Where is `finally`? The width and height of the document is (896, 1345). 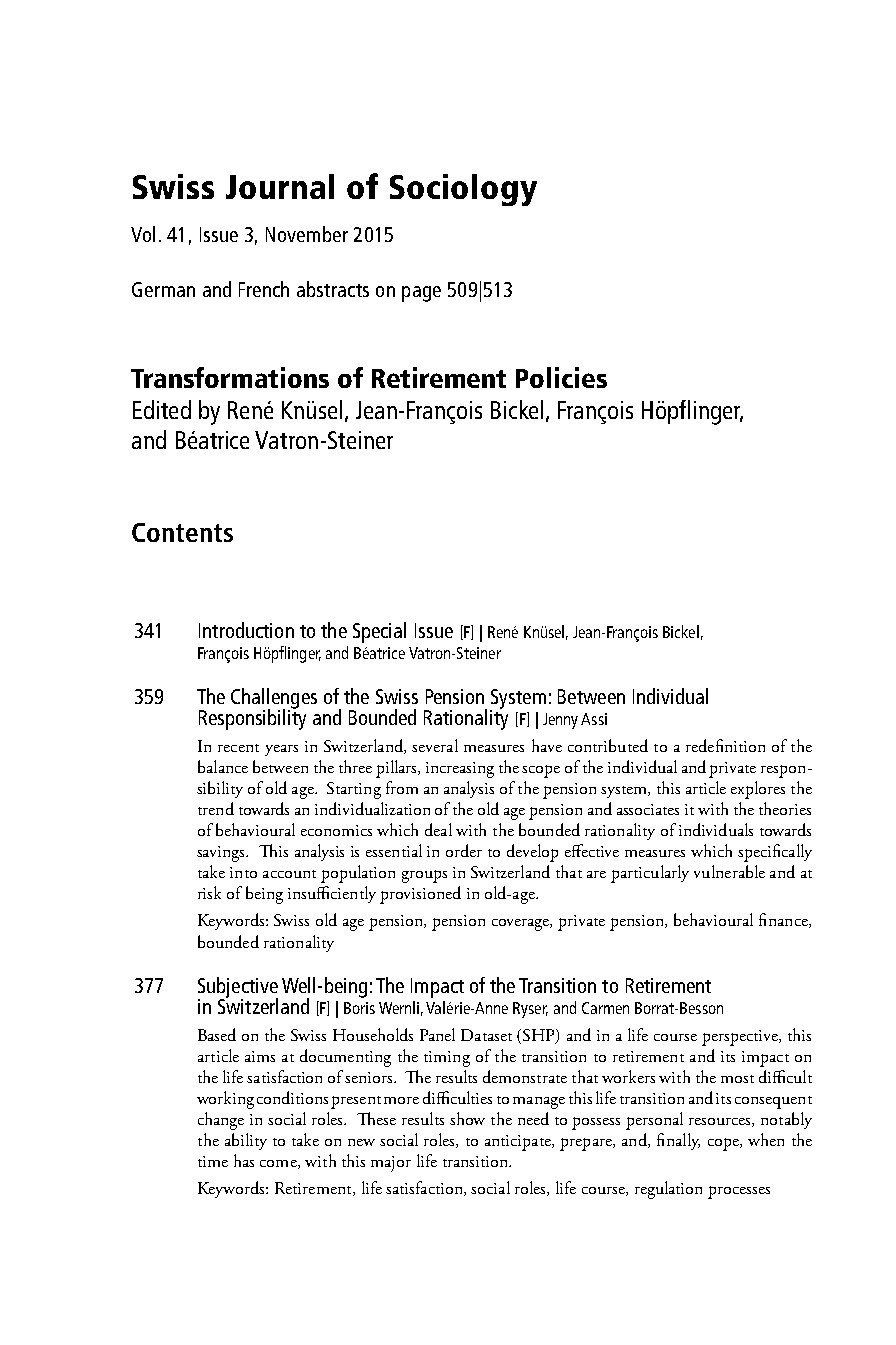
finally is located at coordinates (678, 1141).
